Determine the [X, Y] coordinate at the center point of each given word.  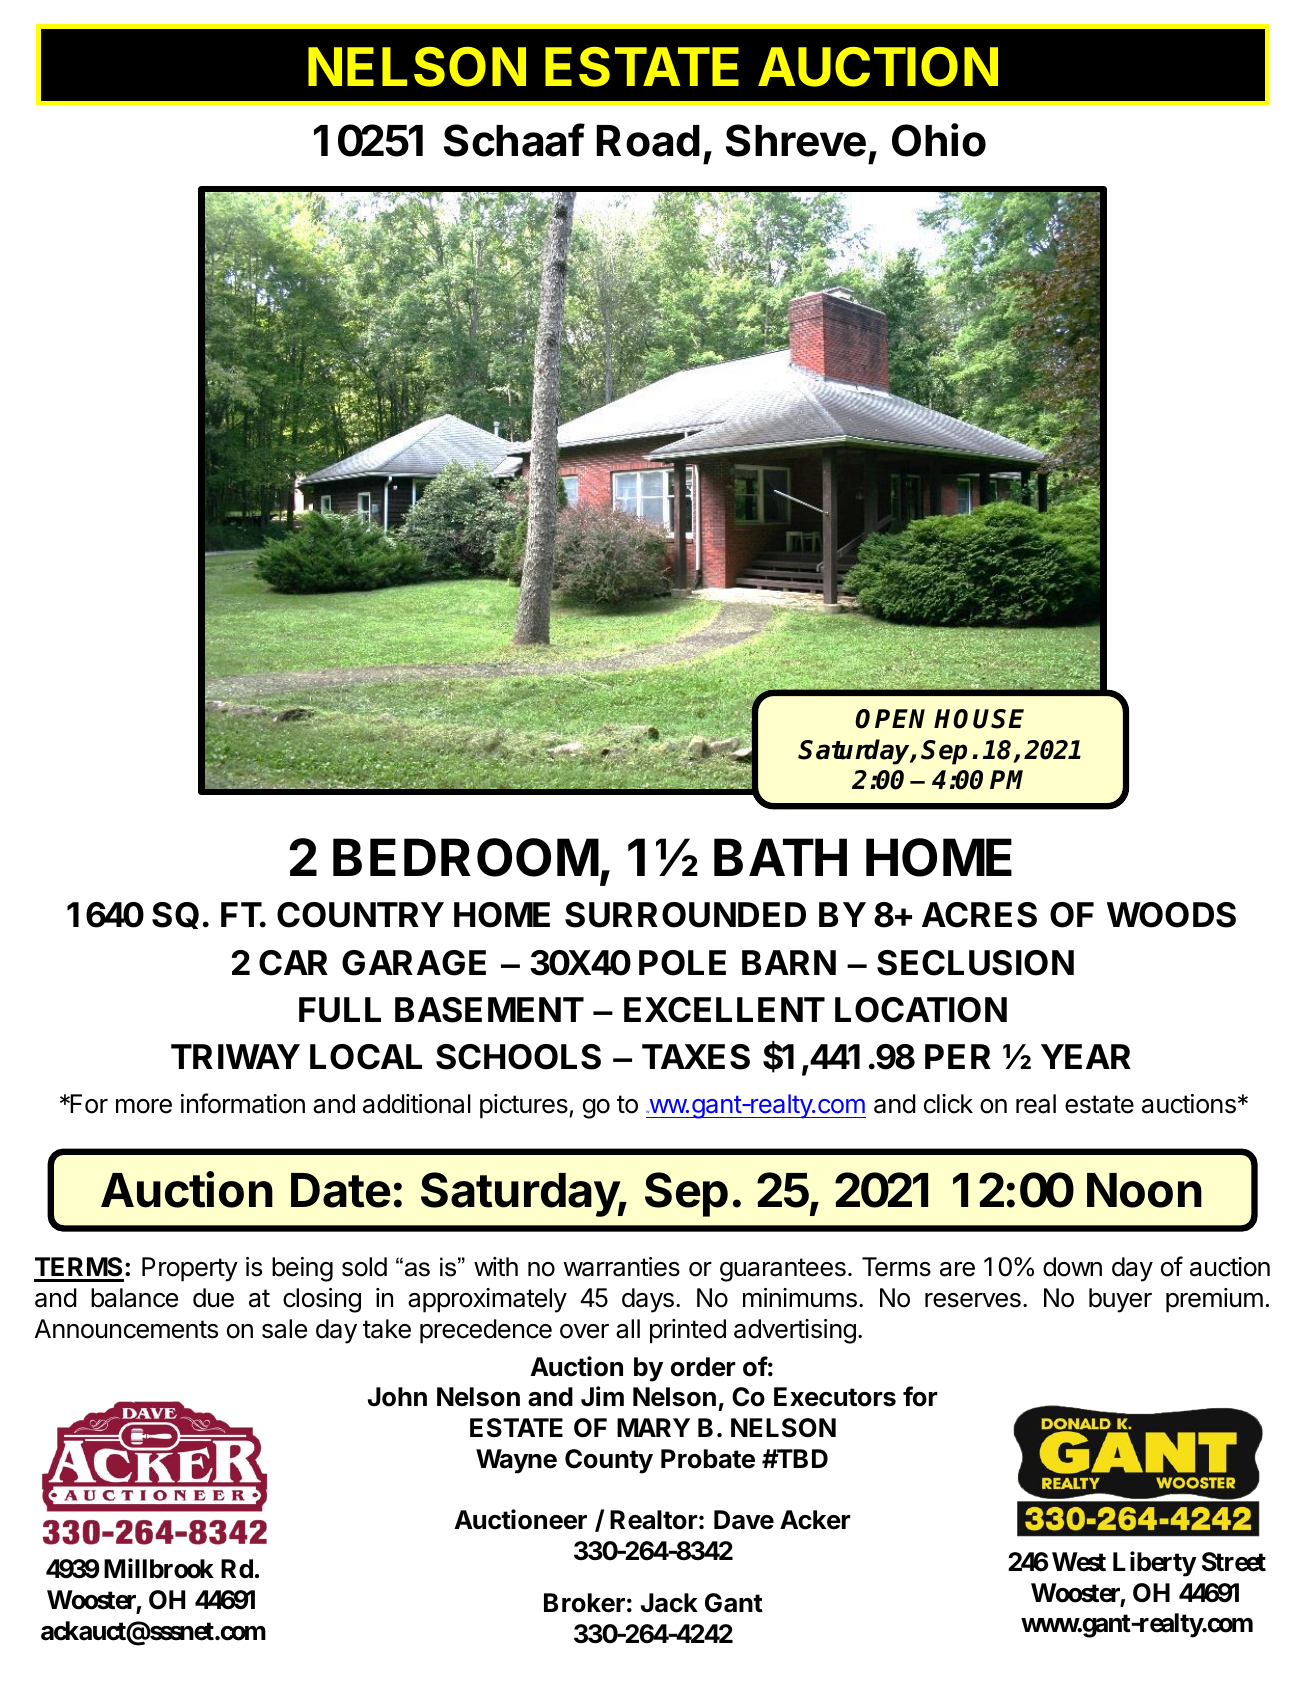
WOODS [1171, 915]
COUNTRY [360, 915]
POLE [682, 963]
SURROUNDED [685, 915]
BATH [780, 857]
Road [648, 141]
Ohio [939, 140]
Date [340, 1190]
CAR [293, 963]
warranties [621, 1267]
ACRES [979, 915]
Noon [1144, 1190]
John [397, 1397]
